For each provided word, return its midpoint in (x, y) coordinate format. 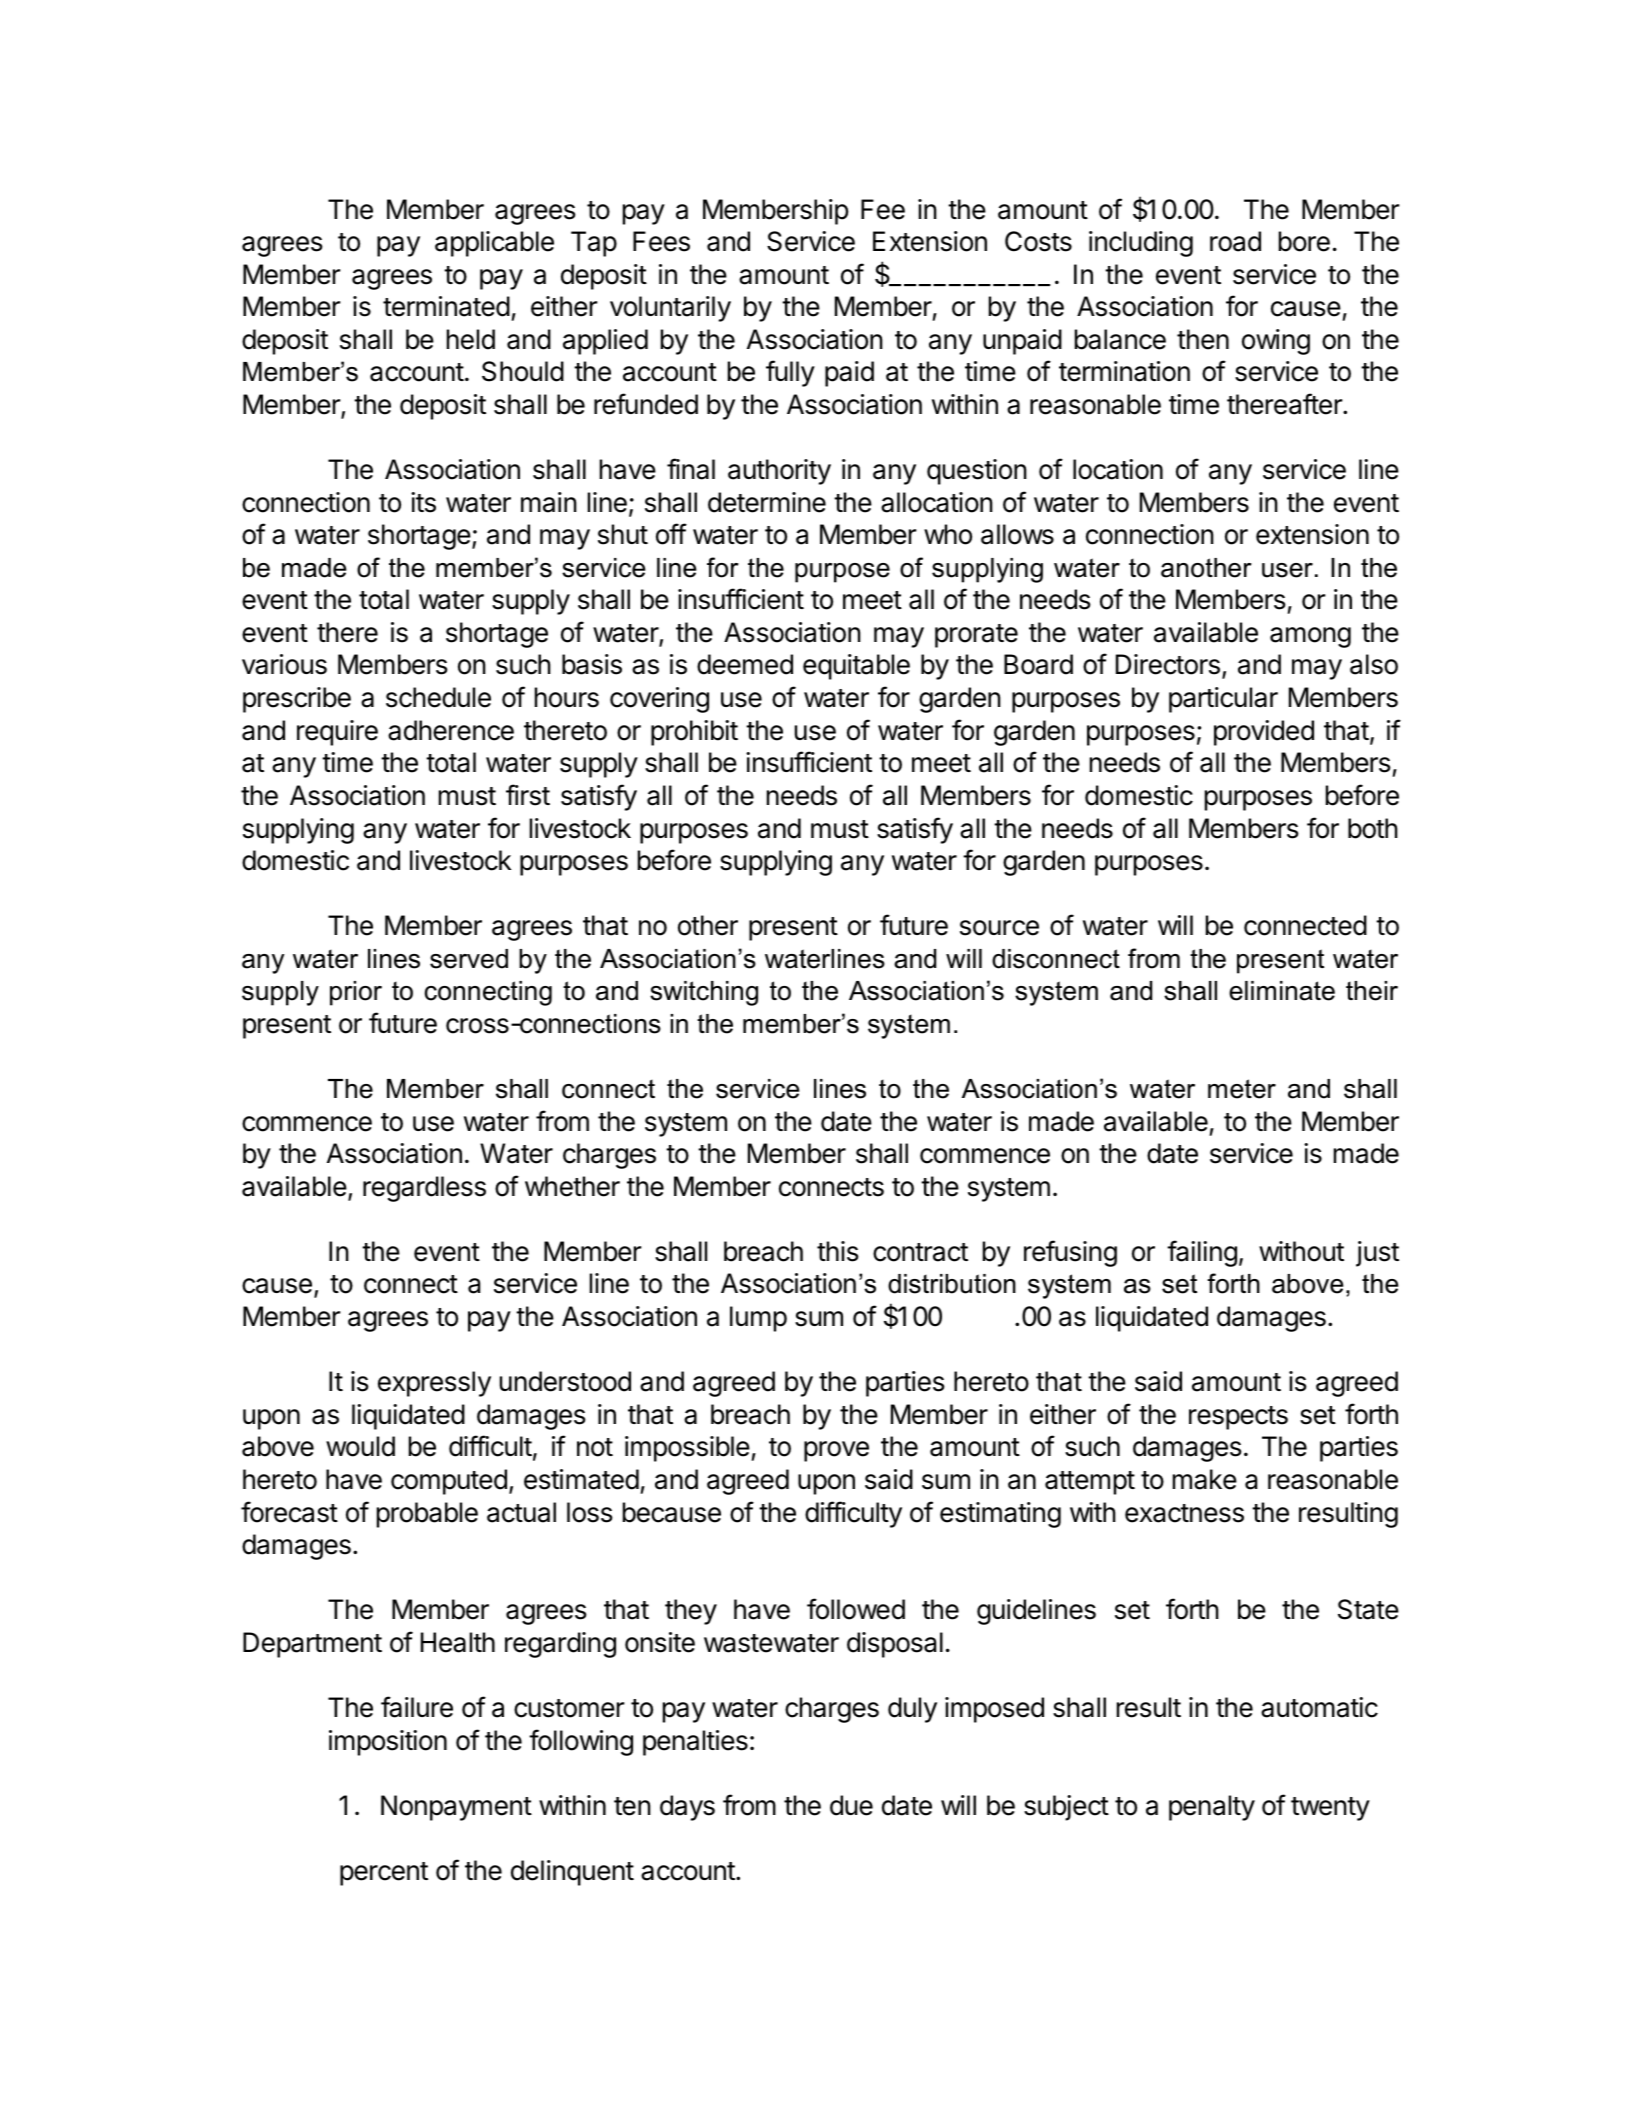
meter (1242, 1089)
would (360, 1446)
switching (704, 993)
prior (356, 993)
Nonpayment (456, 1808)
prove (836, 1451)
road (1235, 241)
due (851, 1805)
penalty (1212, 1808)
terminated (446, 306)
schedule (438, 697)
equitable (856, 667)
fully (790, 373)
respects (1238, 1418)
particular (1223, 700)
